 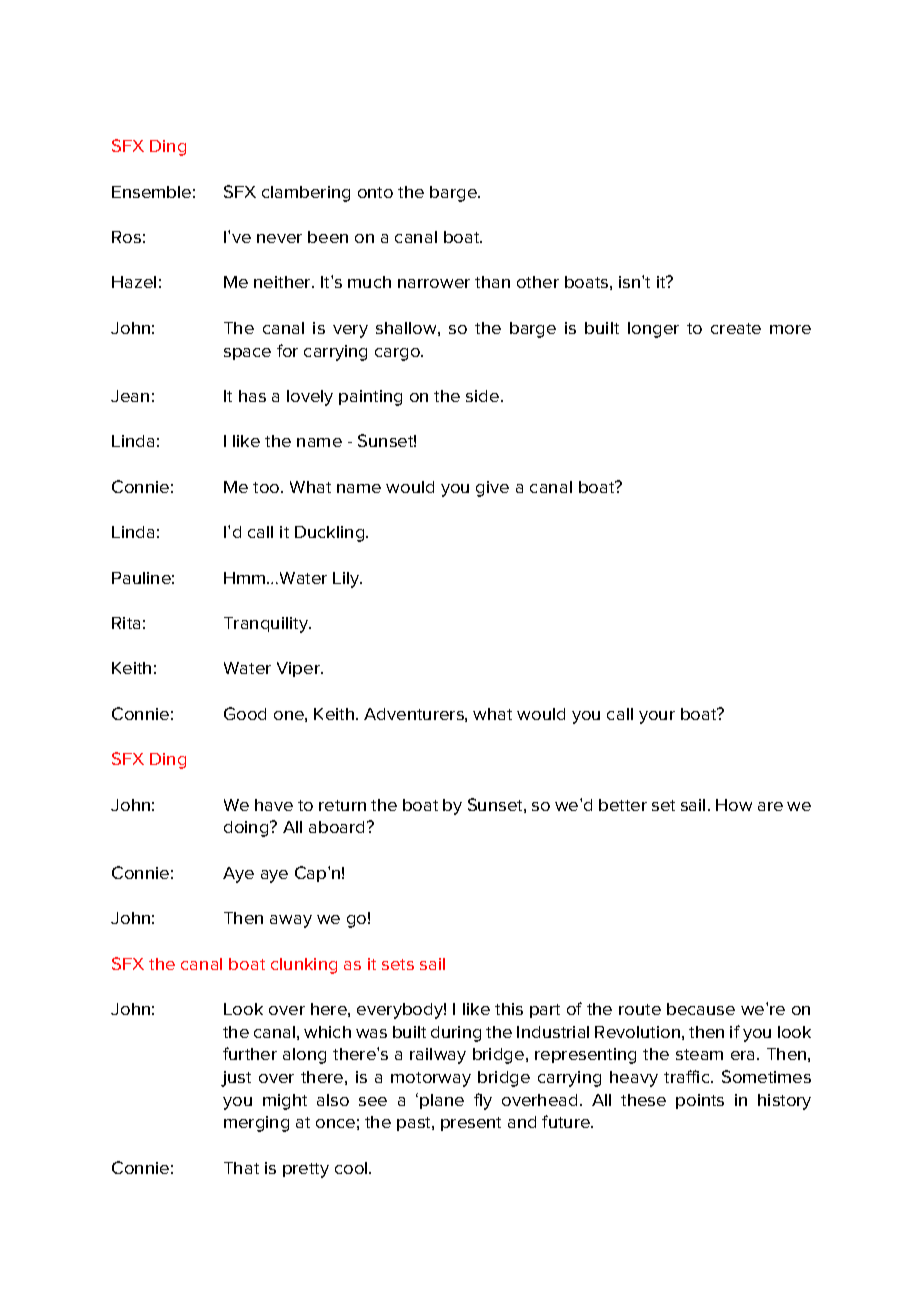 I want to click on your, so click(x=657, y=717).
